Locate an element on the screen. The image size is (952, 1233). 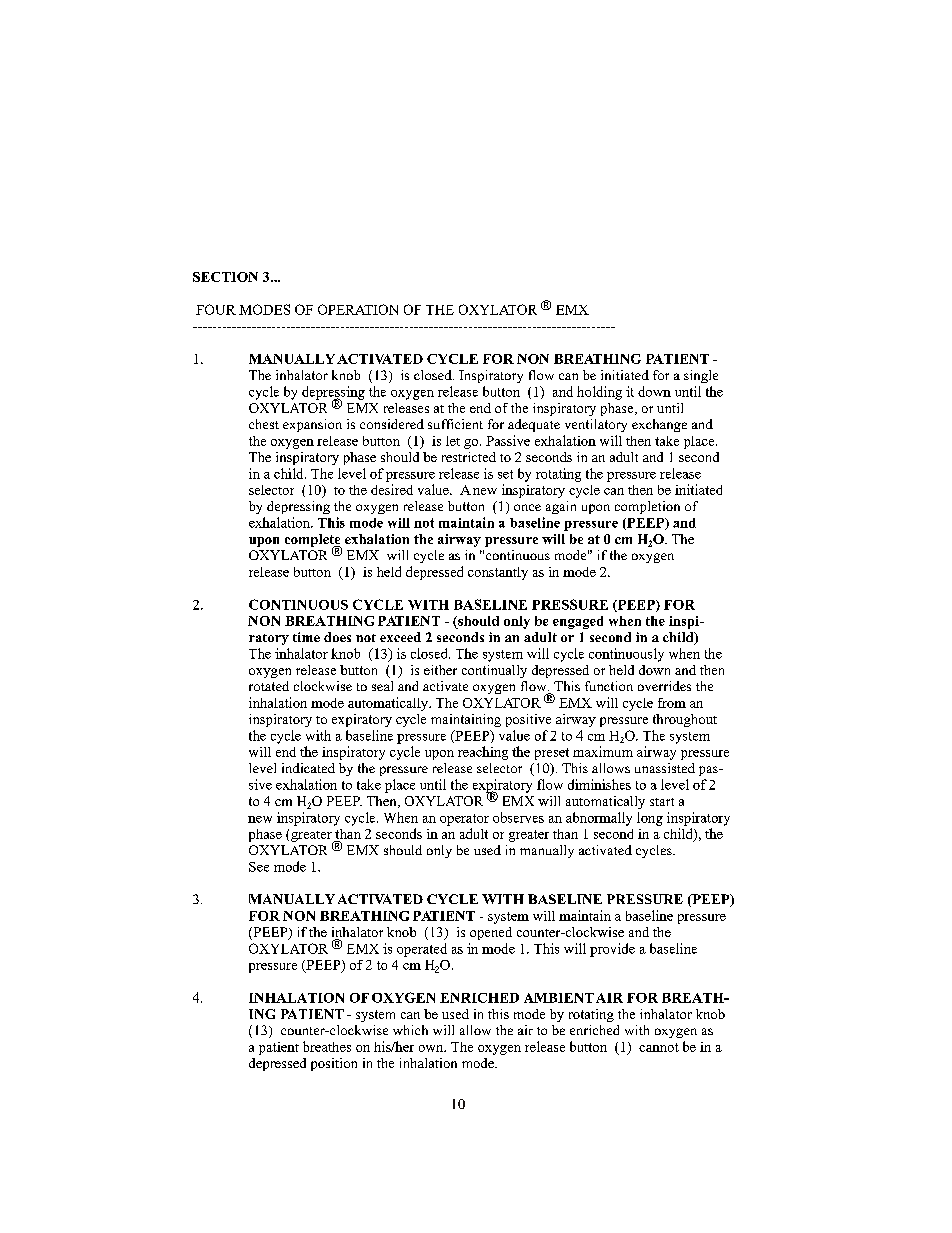
unassisted is located at coordinates (665, 768).
